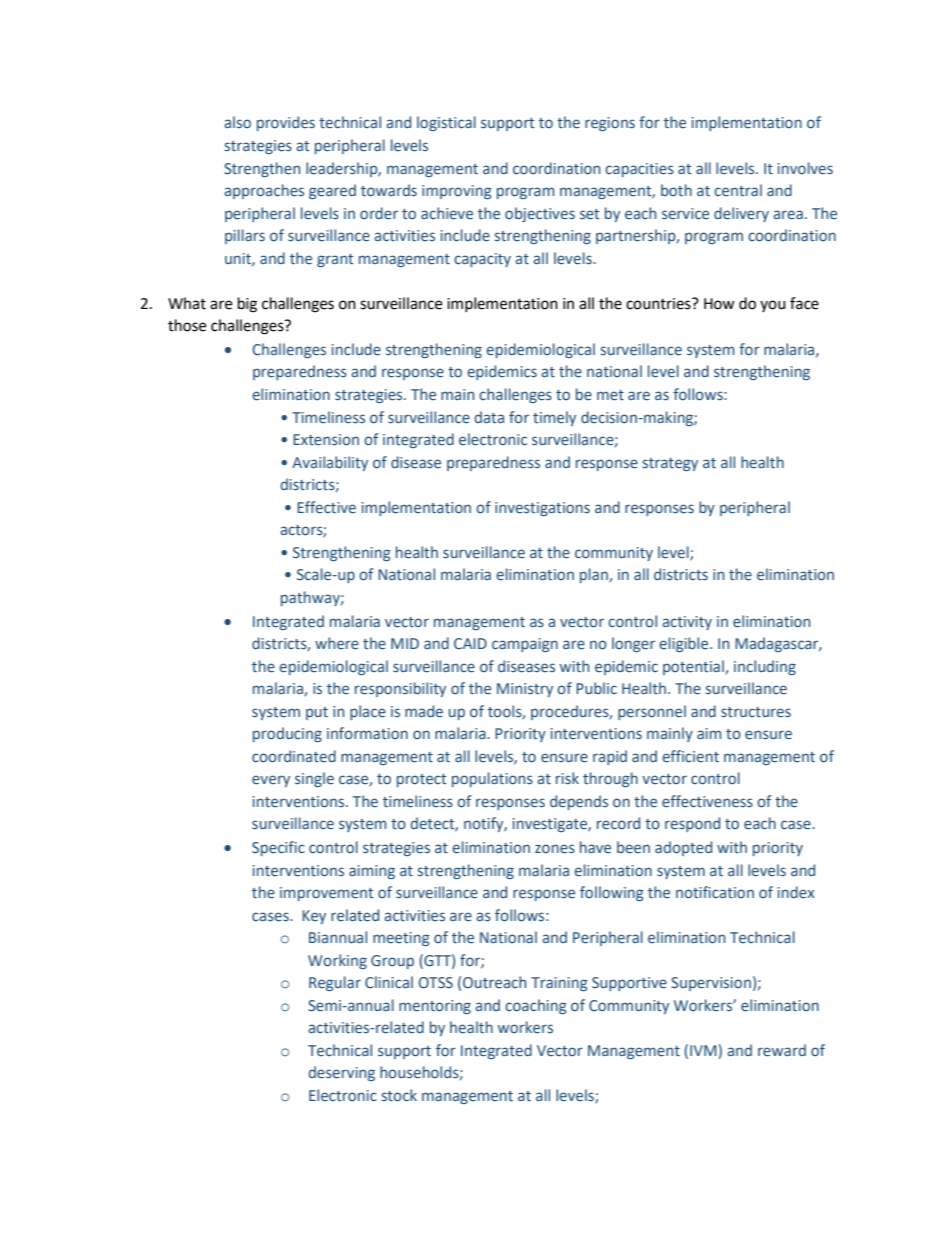 This page has width=952, height=1233. I want to click on data, so click(489, 417).
